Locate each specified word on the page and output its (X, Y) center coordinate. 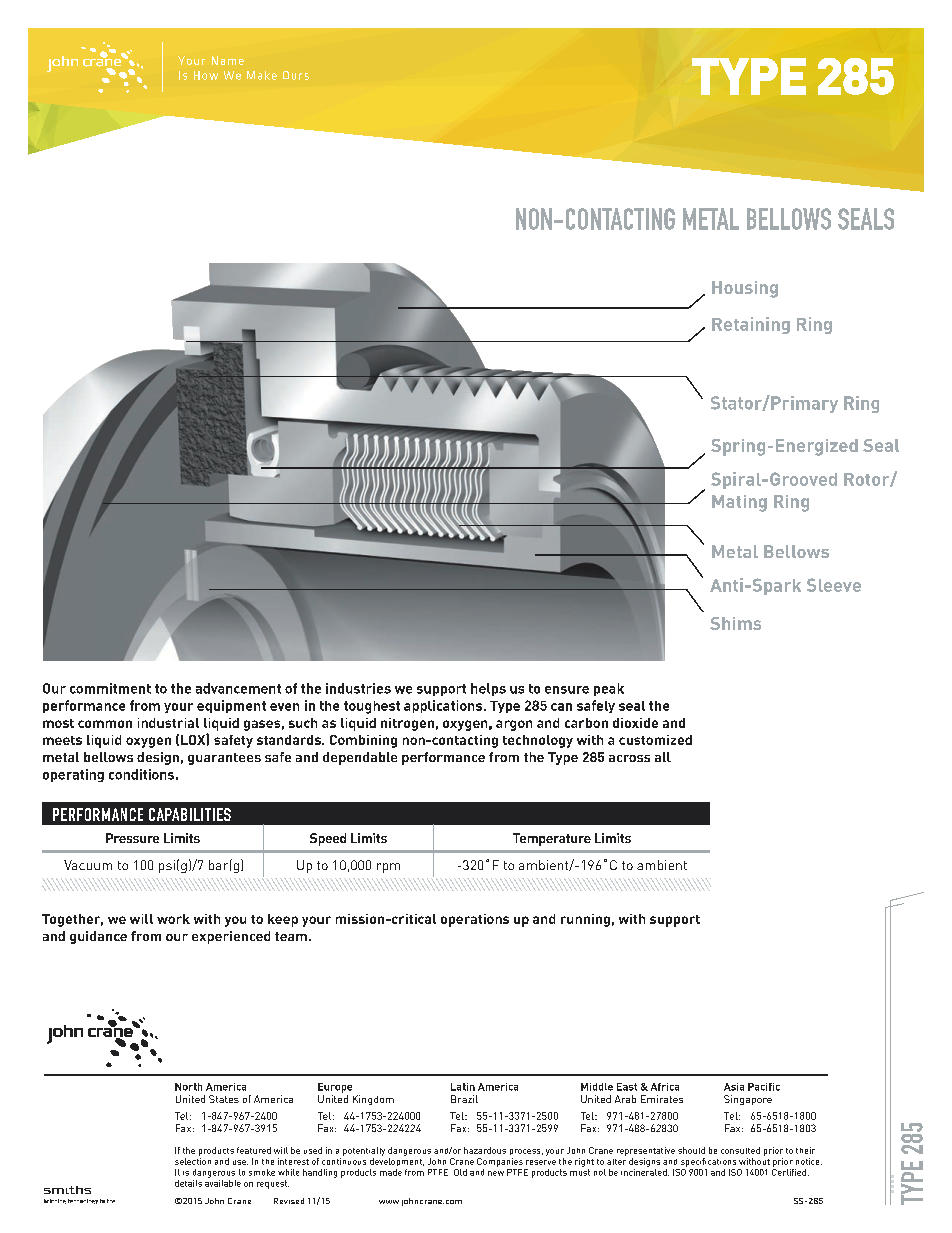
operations (475, 920)
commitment (110, 688)
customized (655, 740)
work (173, 919)
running (585, 920)
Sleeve (834, 585)
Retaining (751, 325)
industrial (168, 723)
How (206, 75)
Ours (296, 75)
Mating (739, 503)
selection (193, 1161)
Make (262, 75)
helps (488, 689)
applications (444, 706)
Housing (745, 289)
